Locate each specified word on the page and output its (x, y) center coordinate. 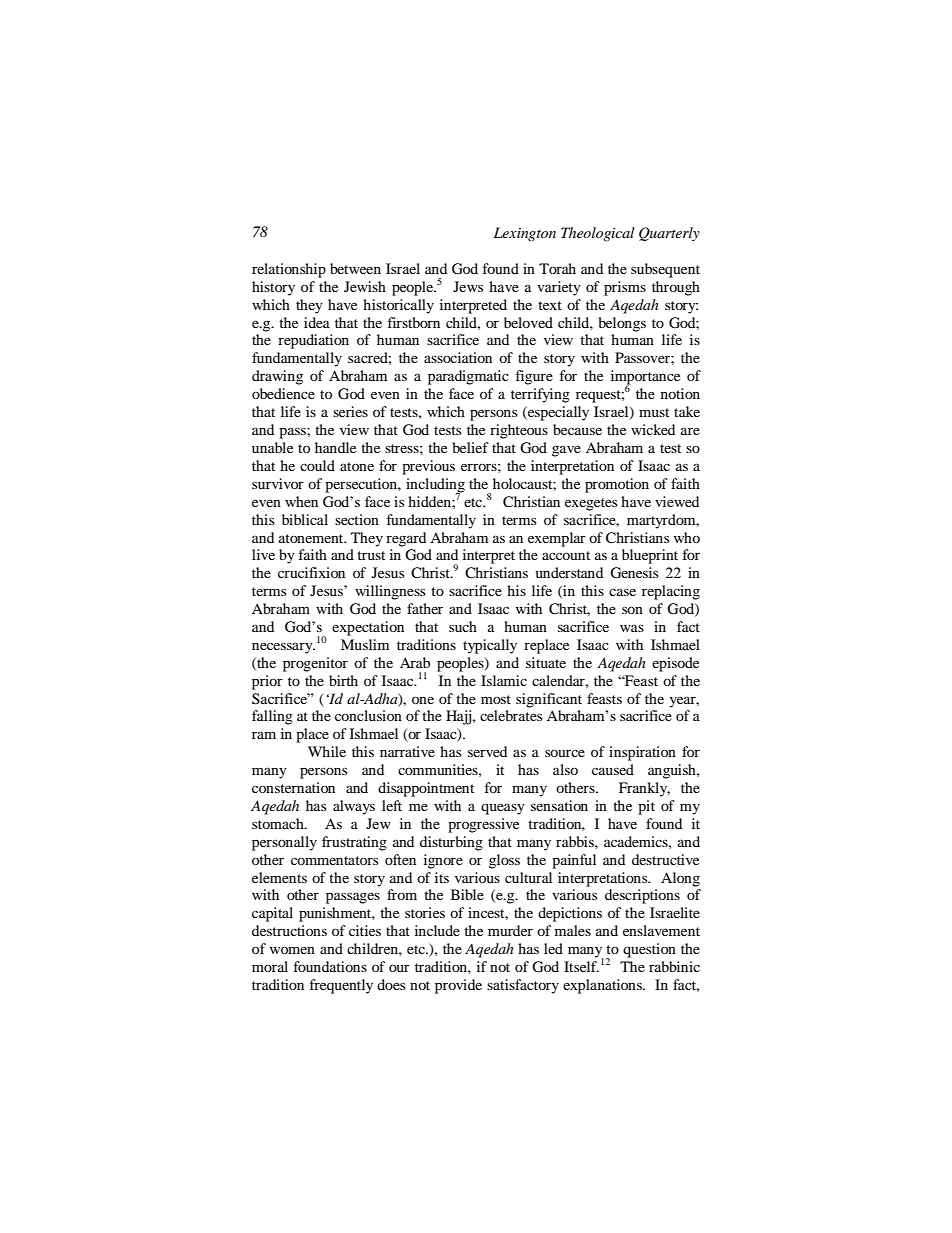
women (292, 950)
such (463, 626)
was (632, 628)
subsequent (665, 270)
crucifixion (311, 572)
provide (458, 986)
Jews (468, 286)
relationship (289, 270)
